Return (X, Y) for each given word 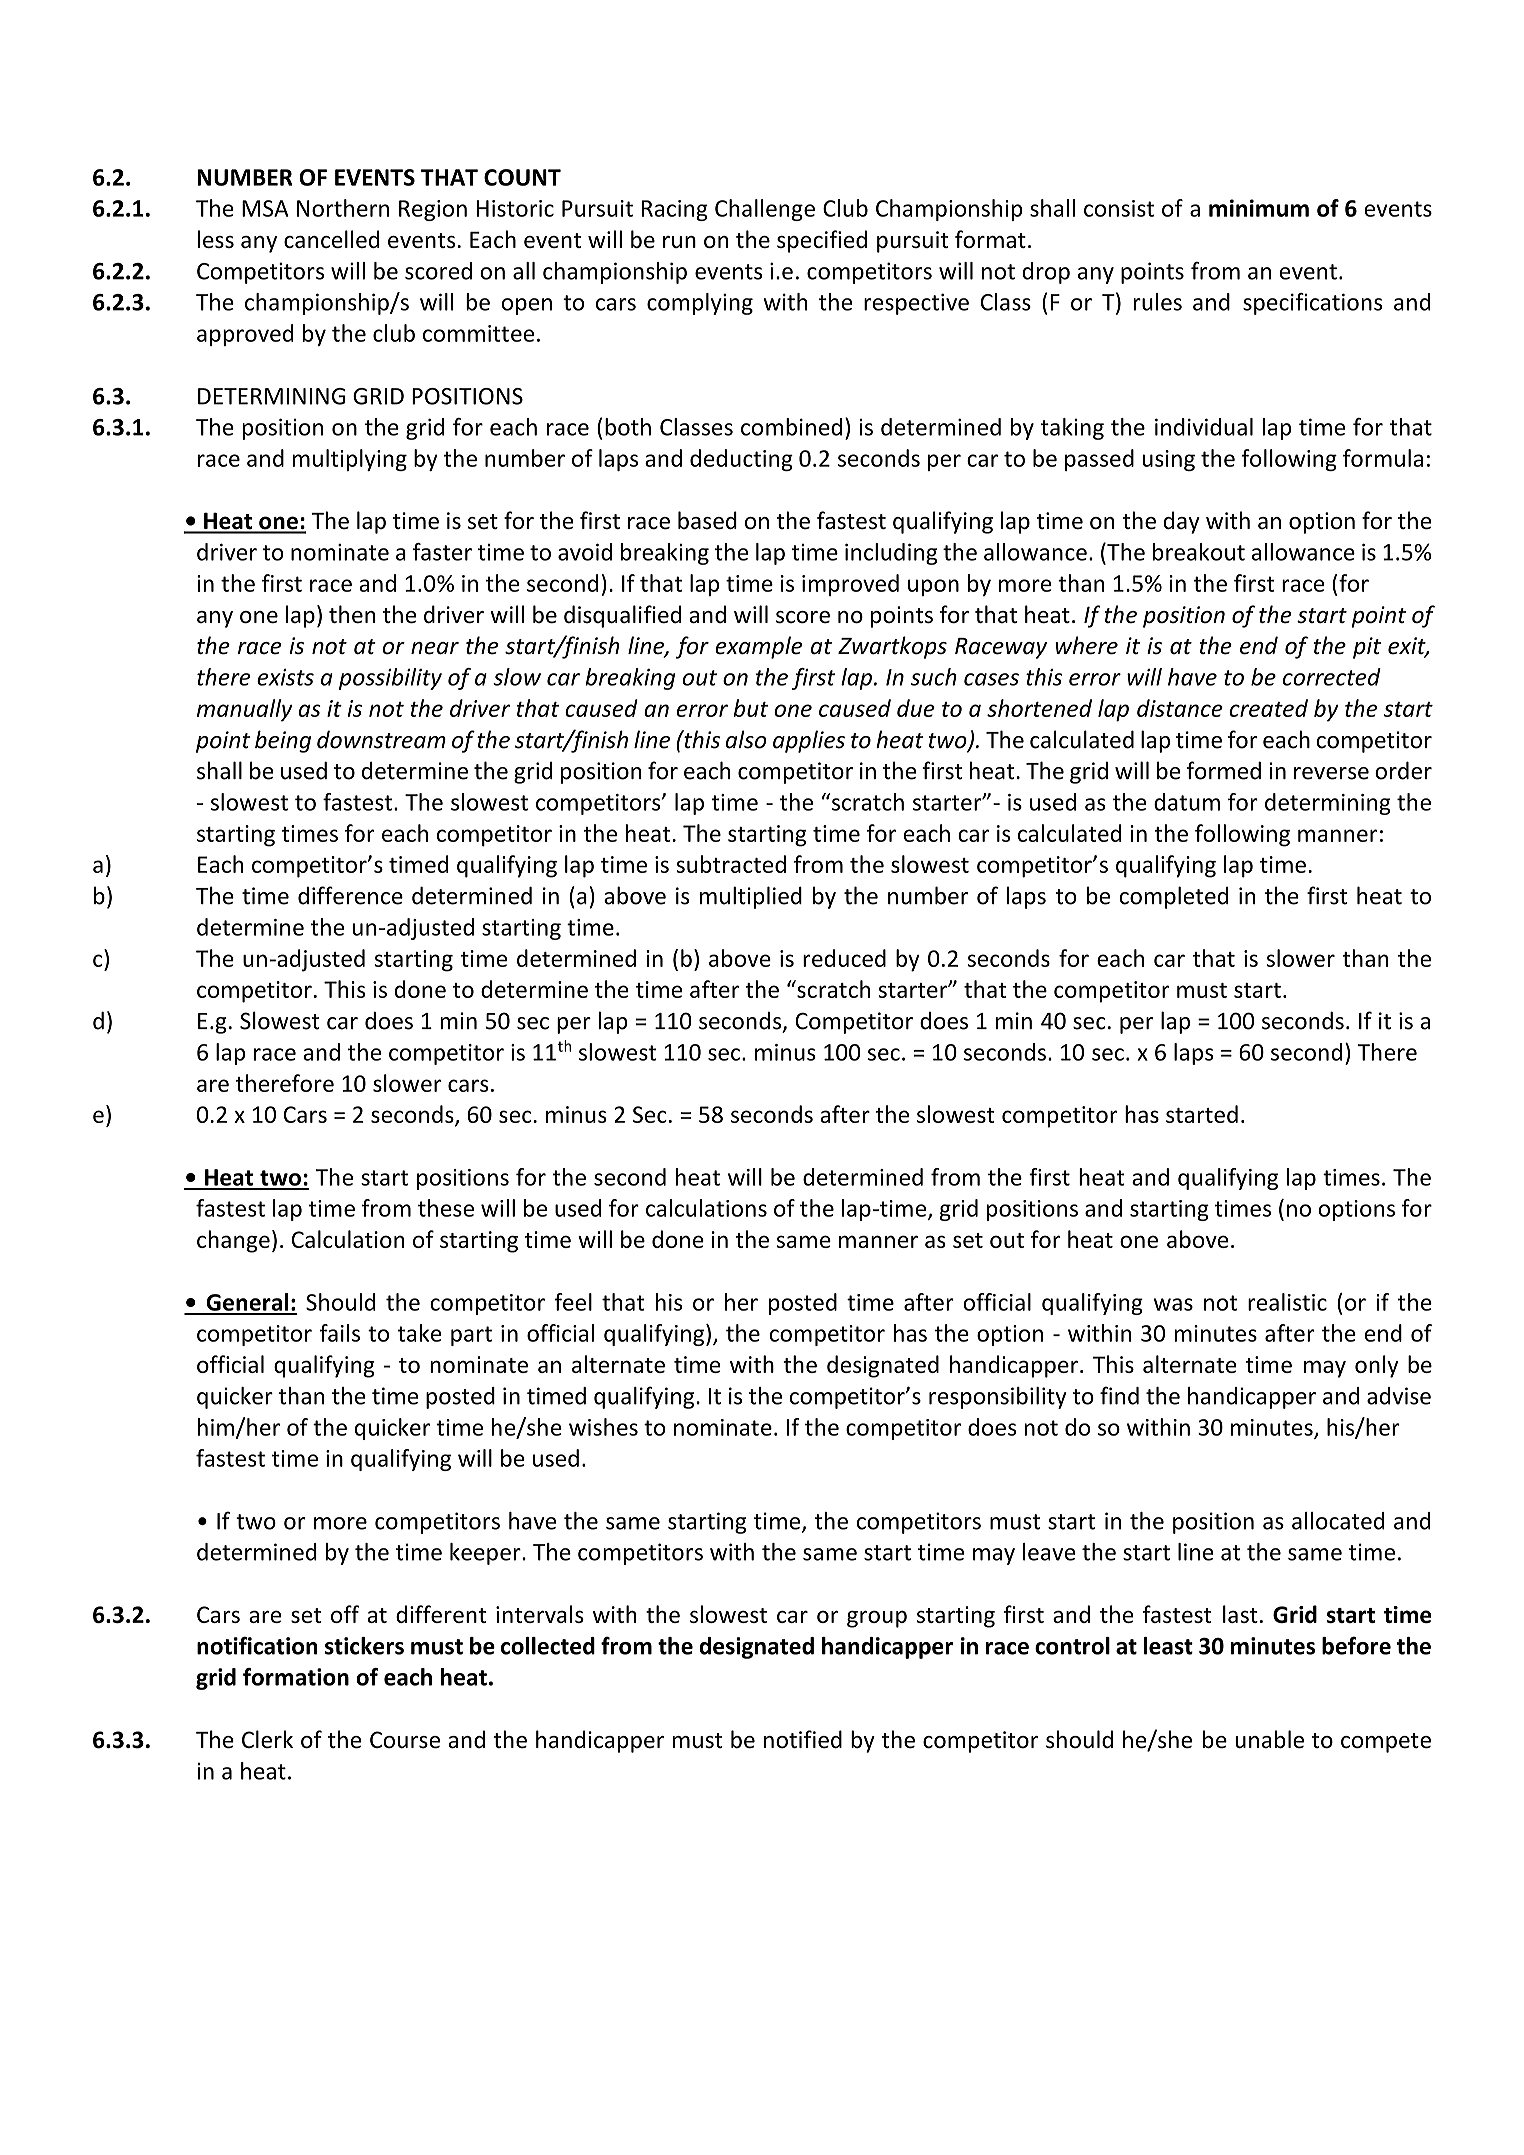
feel (573, 1302)
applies (809, 741)
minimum (1259, 208)
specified (822, 241)
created (1268, 708)
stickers (364, 1646)
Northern (343, 208)
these (446, 1208)
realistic (1287, 1302)
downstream (381, 739)
